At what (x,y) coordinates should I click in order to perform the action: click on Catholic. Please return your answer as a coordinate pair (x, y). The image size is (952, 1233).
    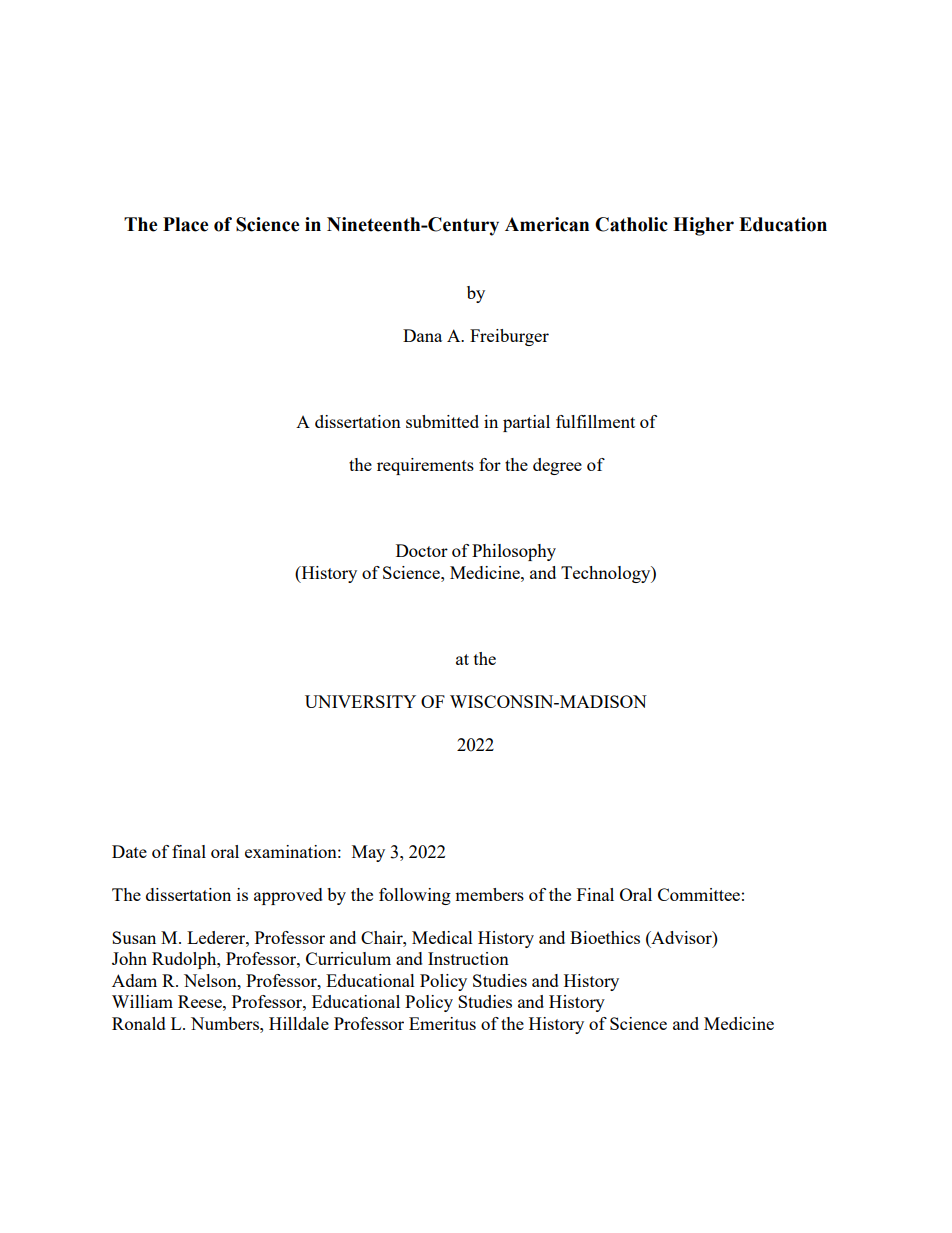
    Looking at the image, I should click on (631, 224).
